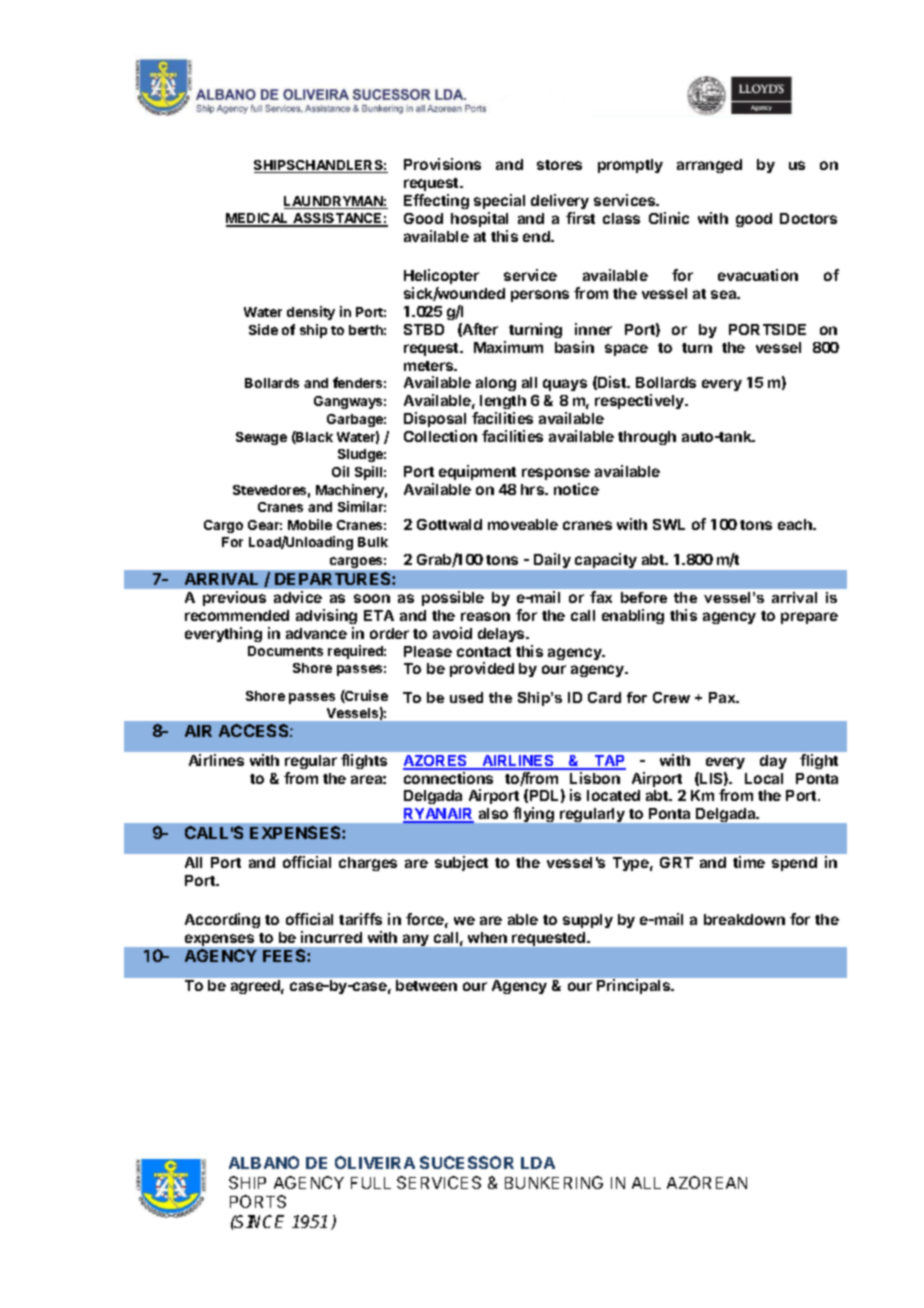 Image resolution: width=924 pixels, height=1308 pixels. What do you see at coordinates (796, 524) in the document?
I see `each` at bounding box center [796, 524].
